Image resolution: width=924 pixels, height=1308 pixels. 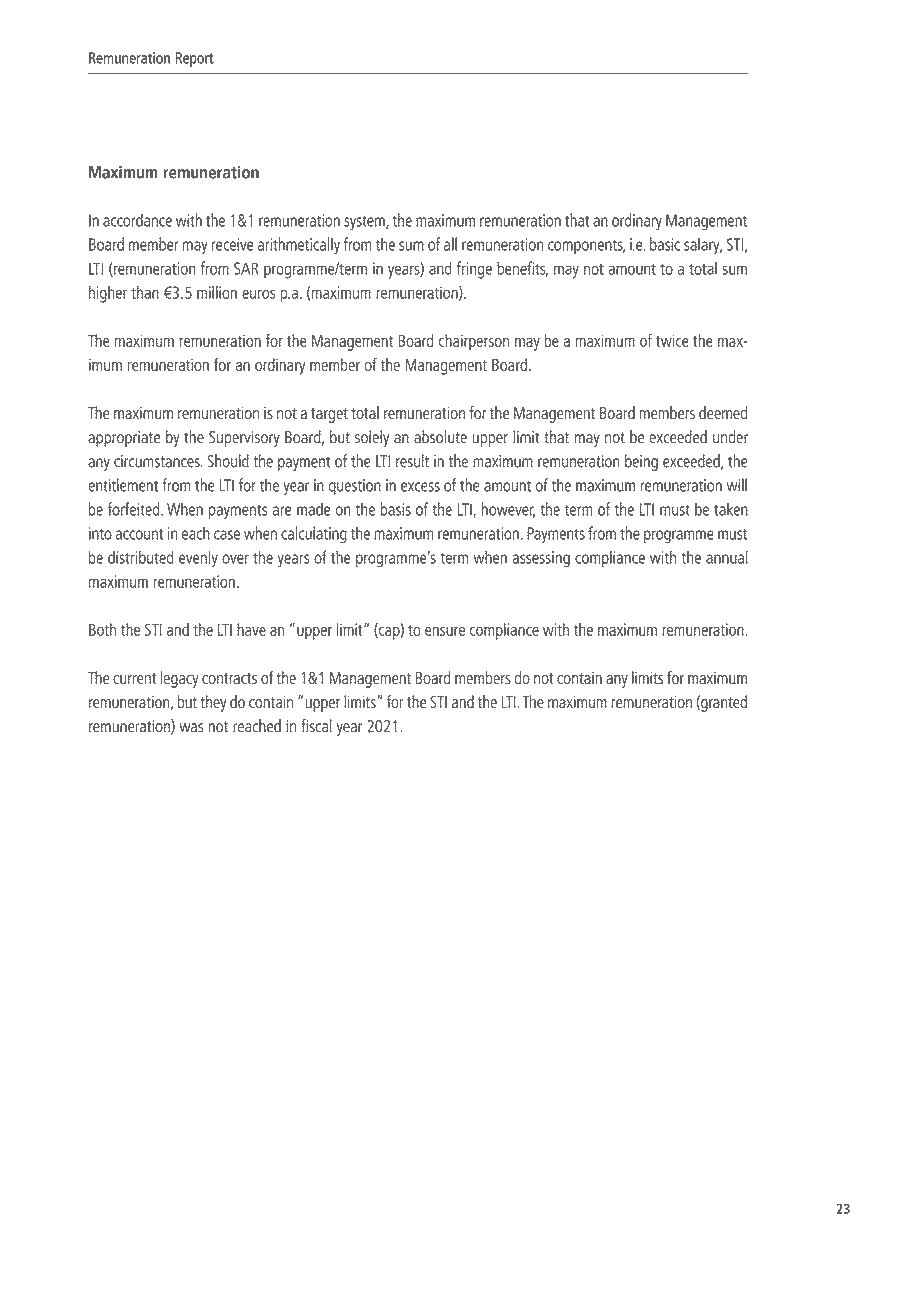 I want to click on forfeited, so click(x=135, y=509).
